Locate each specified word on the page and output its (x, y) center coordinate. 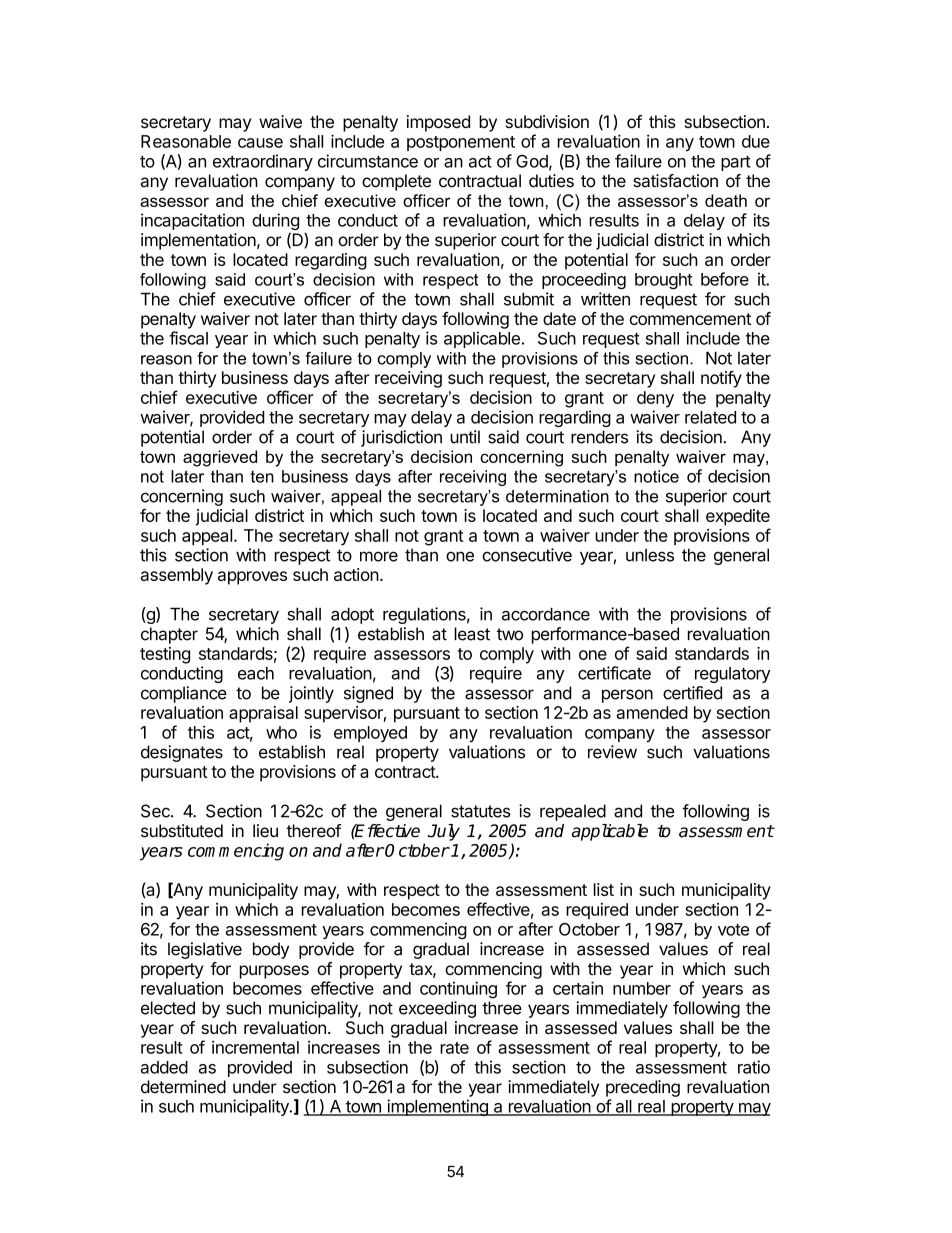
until (465, 437)
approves (252, 578)
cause (260, 143)
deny (655, 399)
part (736, 163)
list (604, 889)
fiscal (188, 338)
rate (454, 1048)
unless (650, 555)
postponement (461, 143)
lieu (265, 831)
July (444, 832)
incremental (255, 1047)
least (472, 634)
